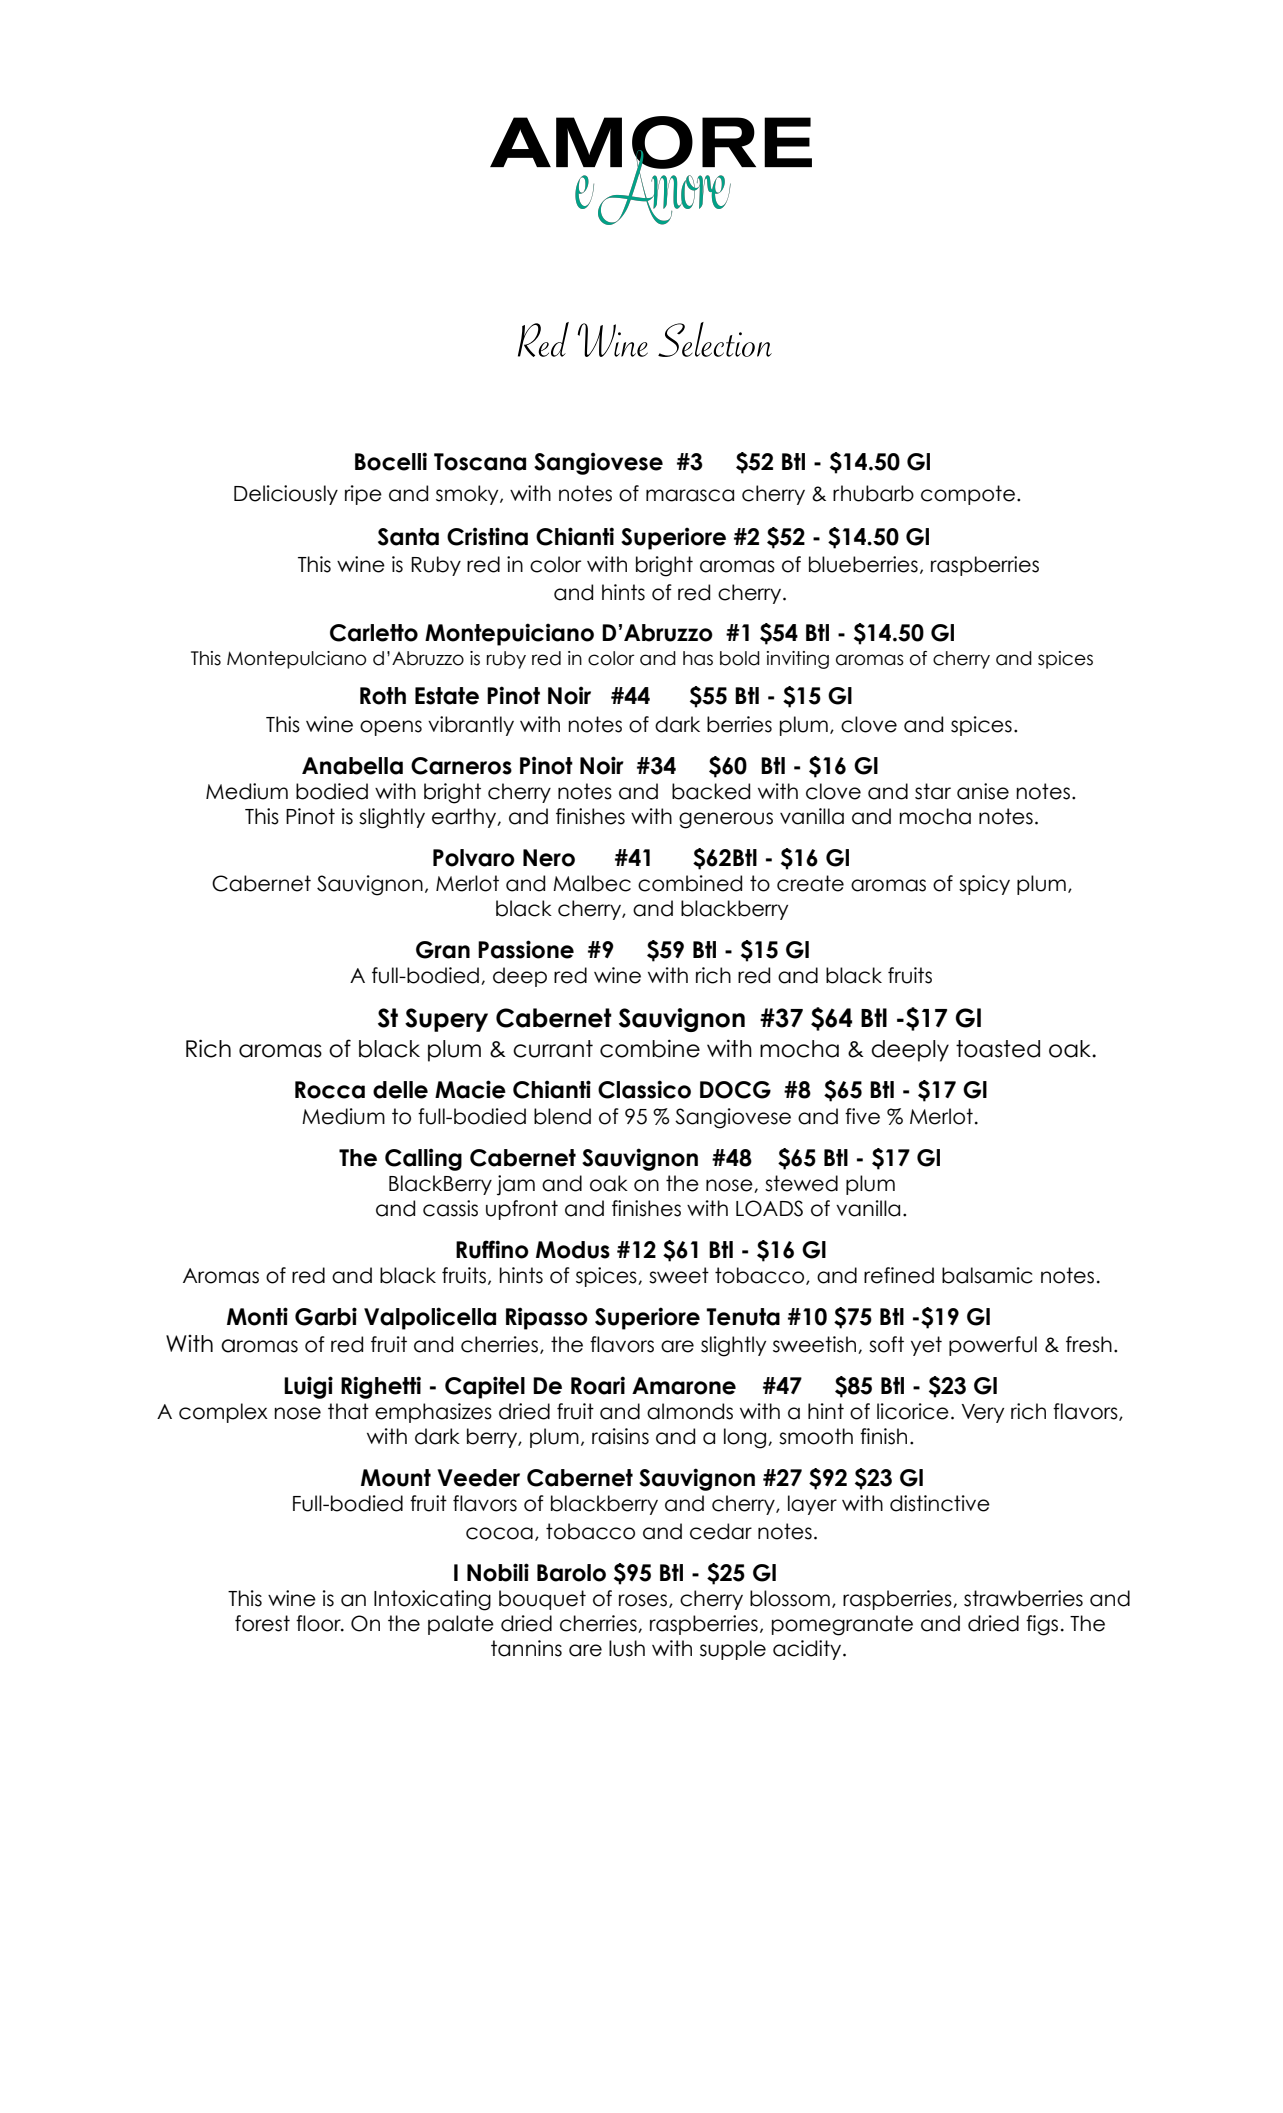 The height and width of the image is (2113, 1283). What do you see at coordinates (308, 1387) in the image?
I see `Luigi` at bounding box center [308, 1387].
